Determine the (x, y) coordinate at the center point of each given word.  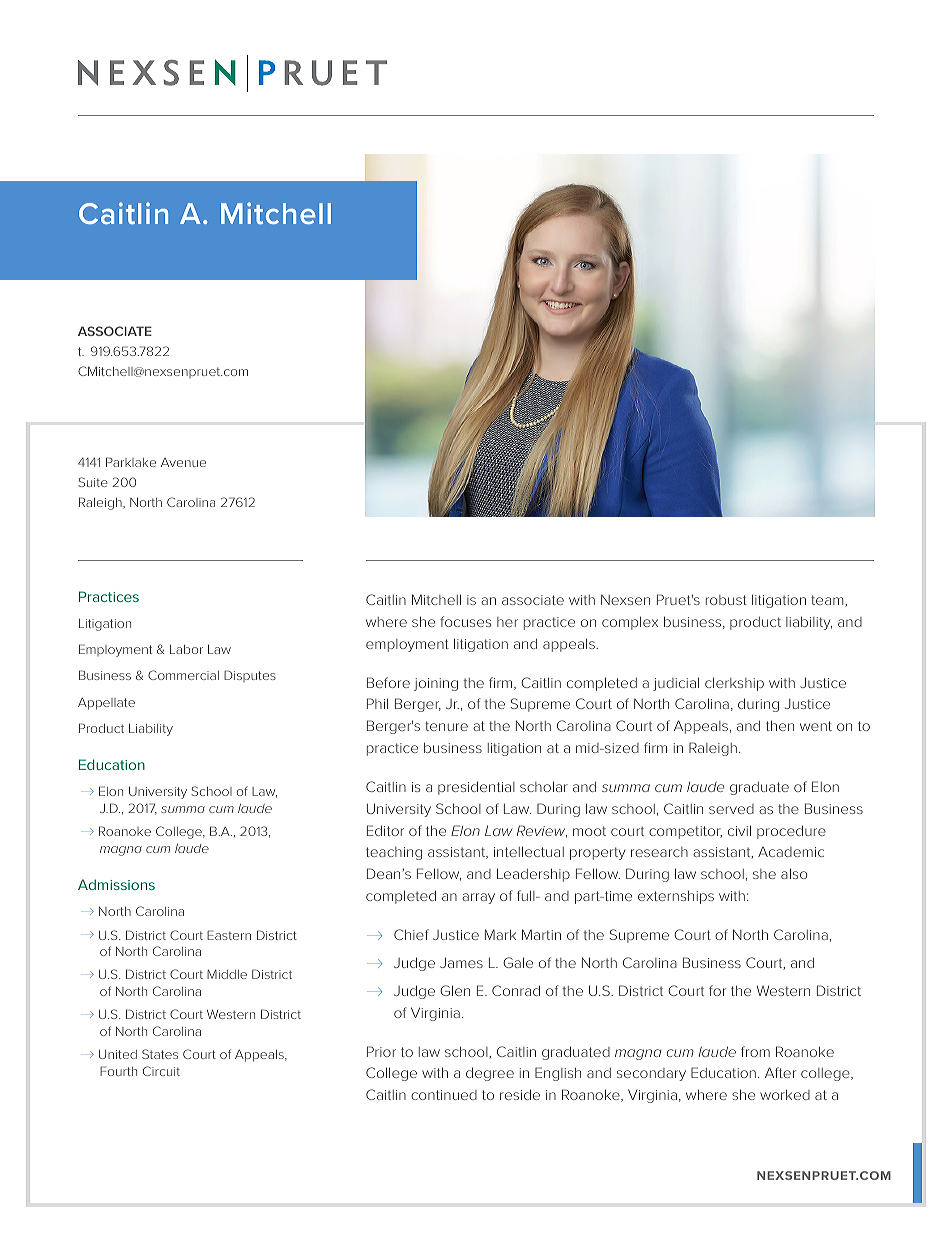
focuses (465, 621)
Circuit (161, 1071)
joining (436, 684)
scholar (544, 786)
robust (726, 600)
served (731, 809)
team (828, 601)
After (780, 1072)
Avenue (183, 462)
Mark (500, 934)
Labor (186, 649)
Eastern (229, 935)
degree (490, 1074)
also (794, 873)
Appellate (106, 703)
